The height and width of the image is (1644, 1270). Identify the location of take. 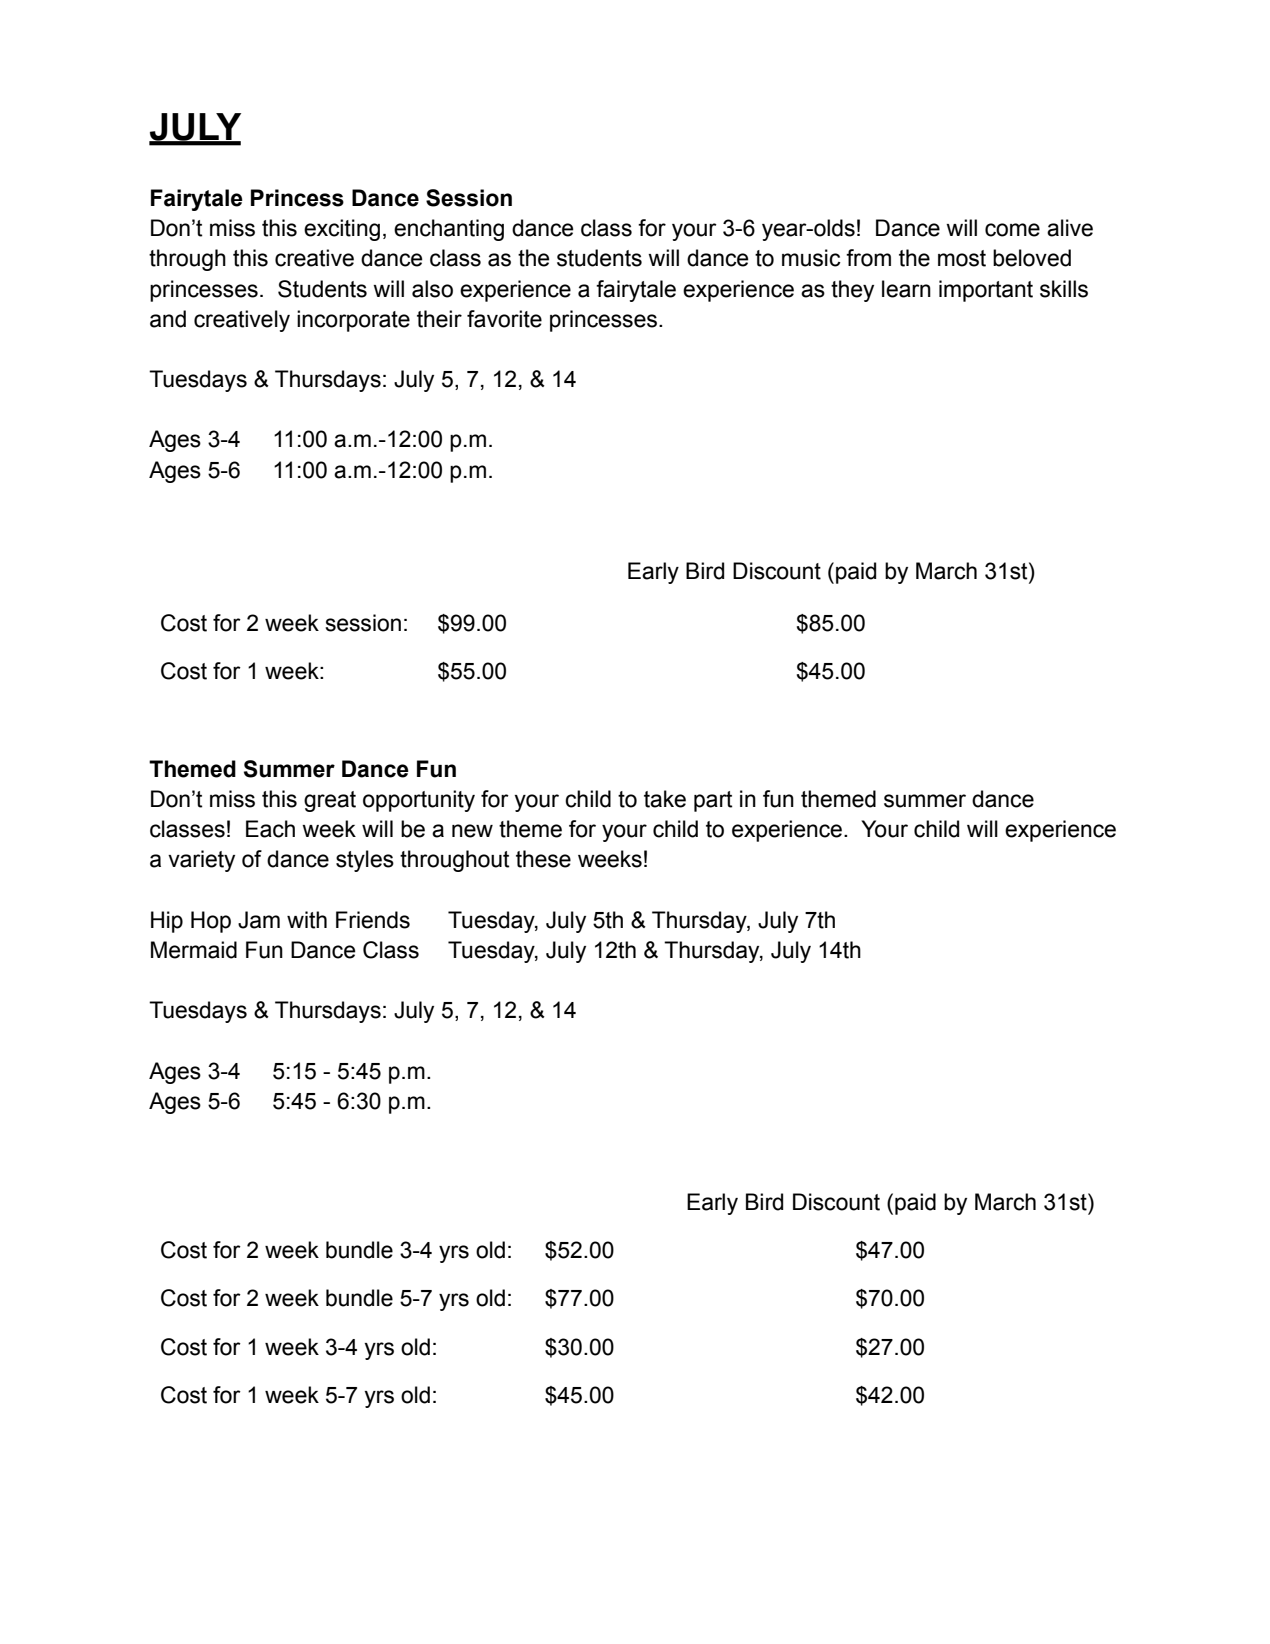
(665, 799).
